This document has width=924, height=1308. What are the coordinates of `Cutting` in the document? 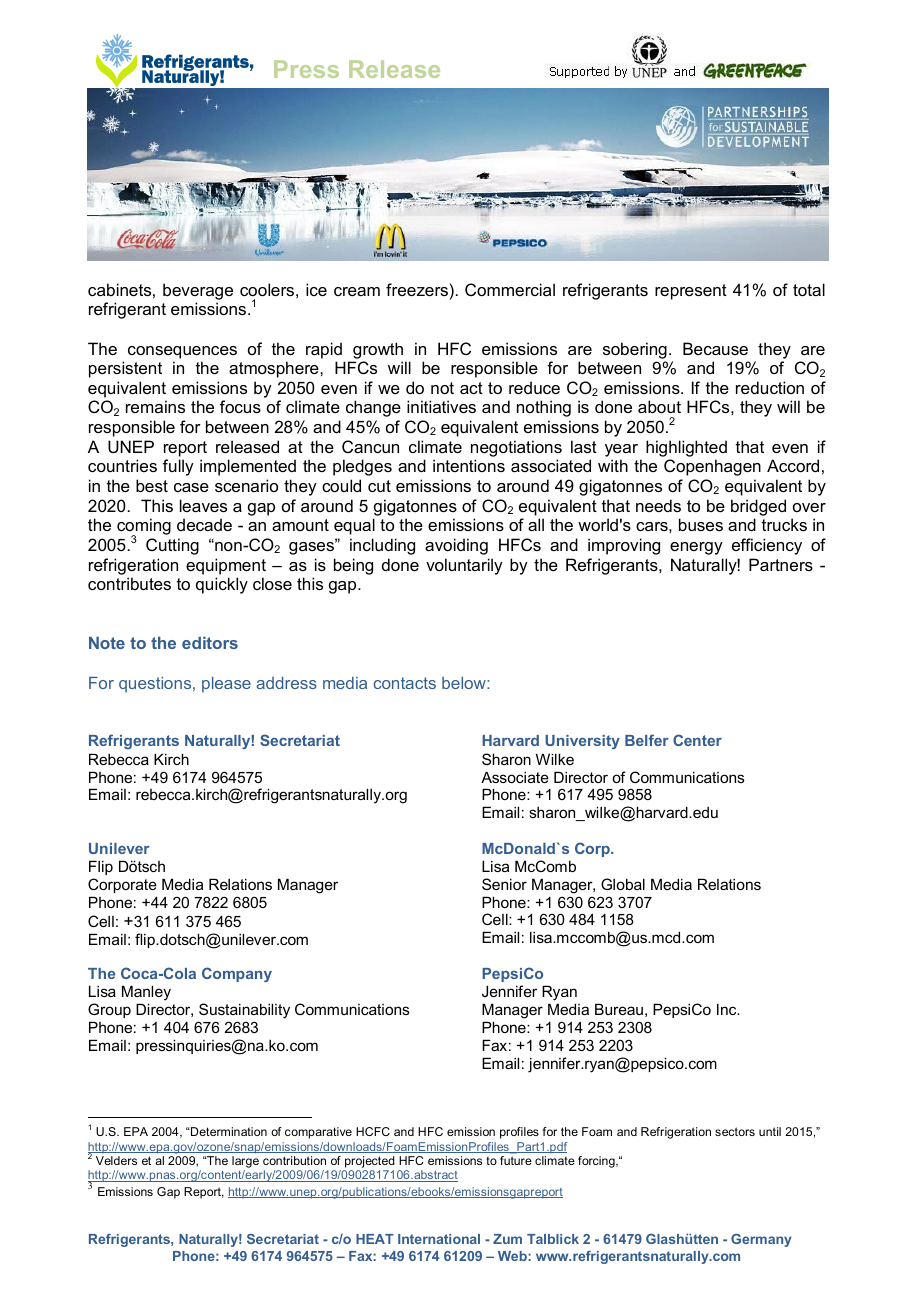 It's located at (172, 546).
